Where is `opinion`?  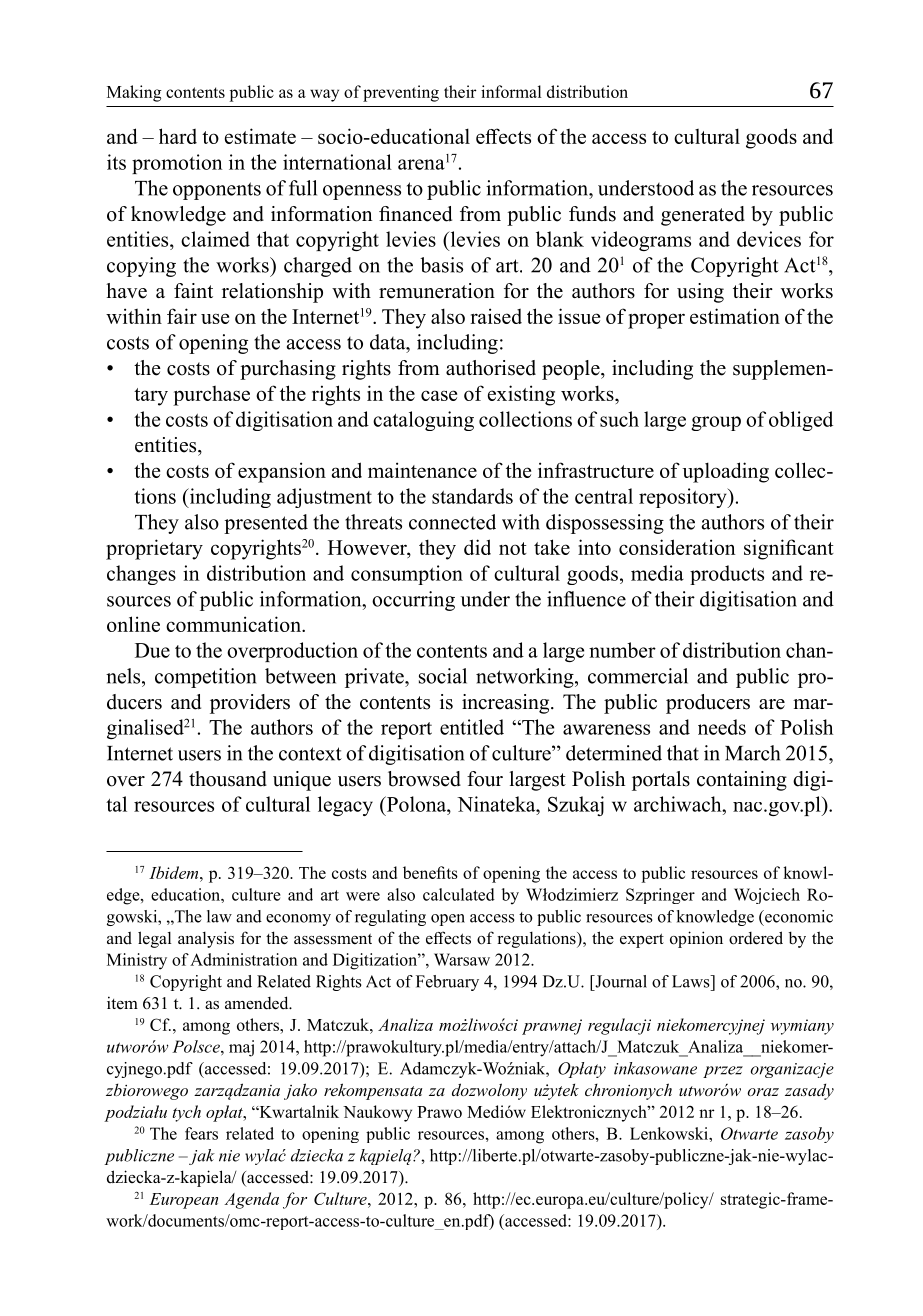
opinion is located at coordinates (696, 939).
